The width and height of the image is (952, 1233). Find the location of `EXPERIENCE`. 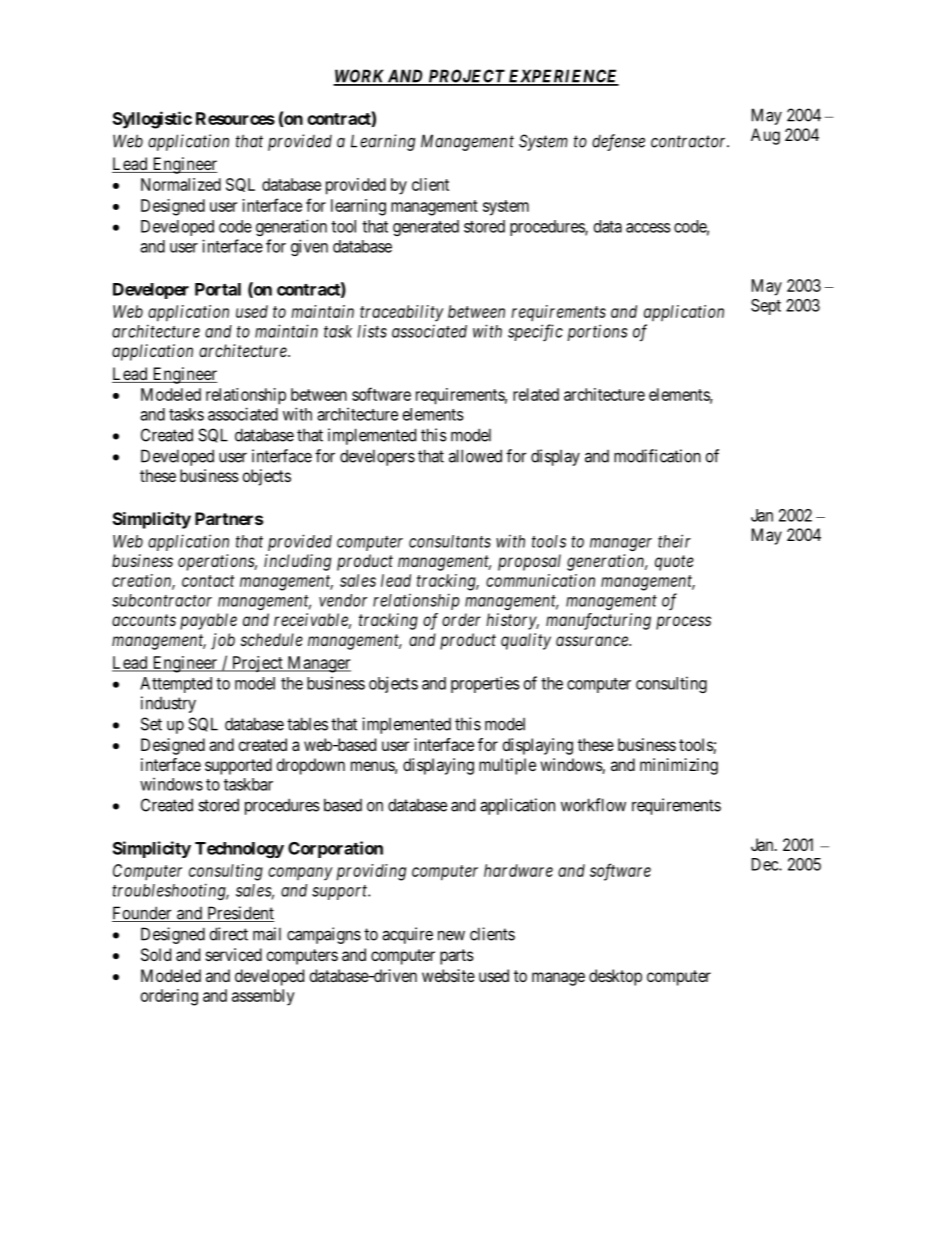

EXPERIENCE is located at coordinates (562, 77).
